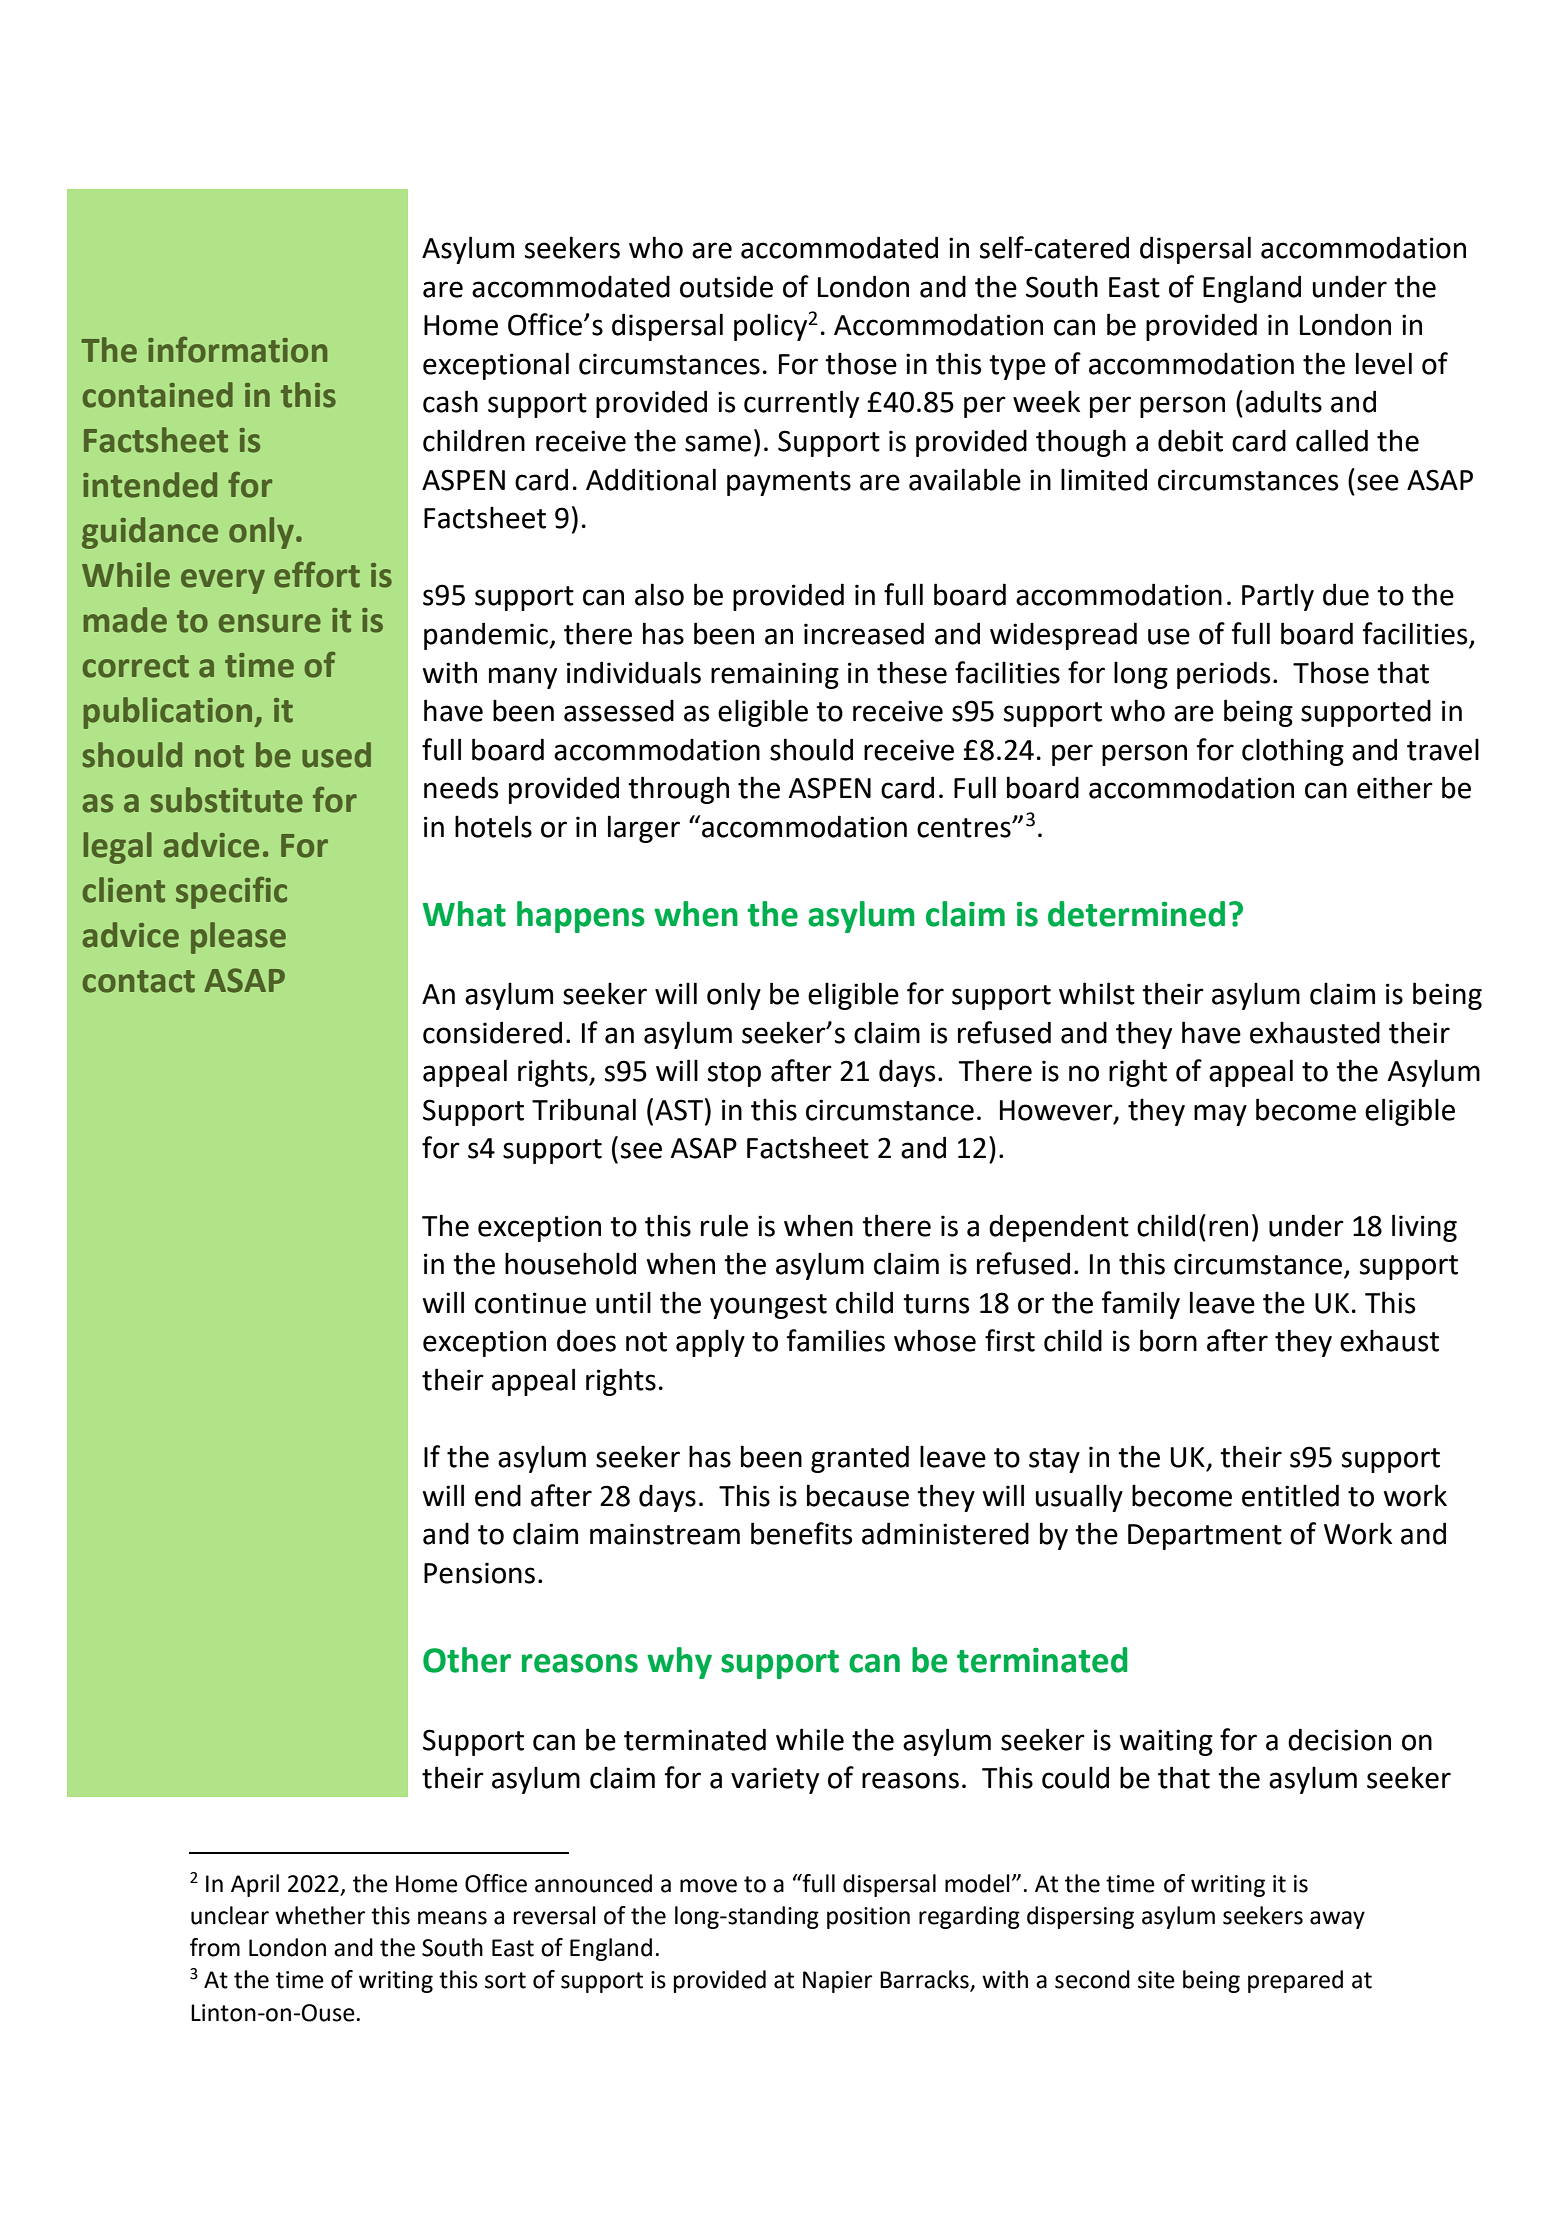 The width and height of the image is (1568, 2217). Describe the element at coordinates (1290, 1495) in the image. I see `entitled` at that location.
